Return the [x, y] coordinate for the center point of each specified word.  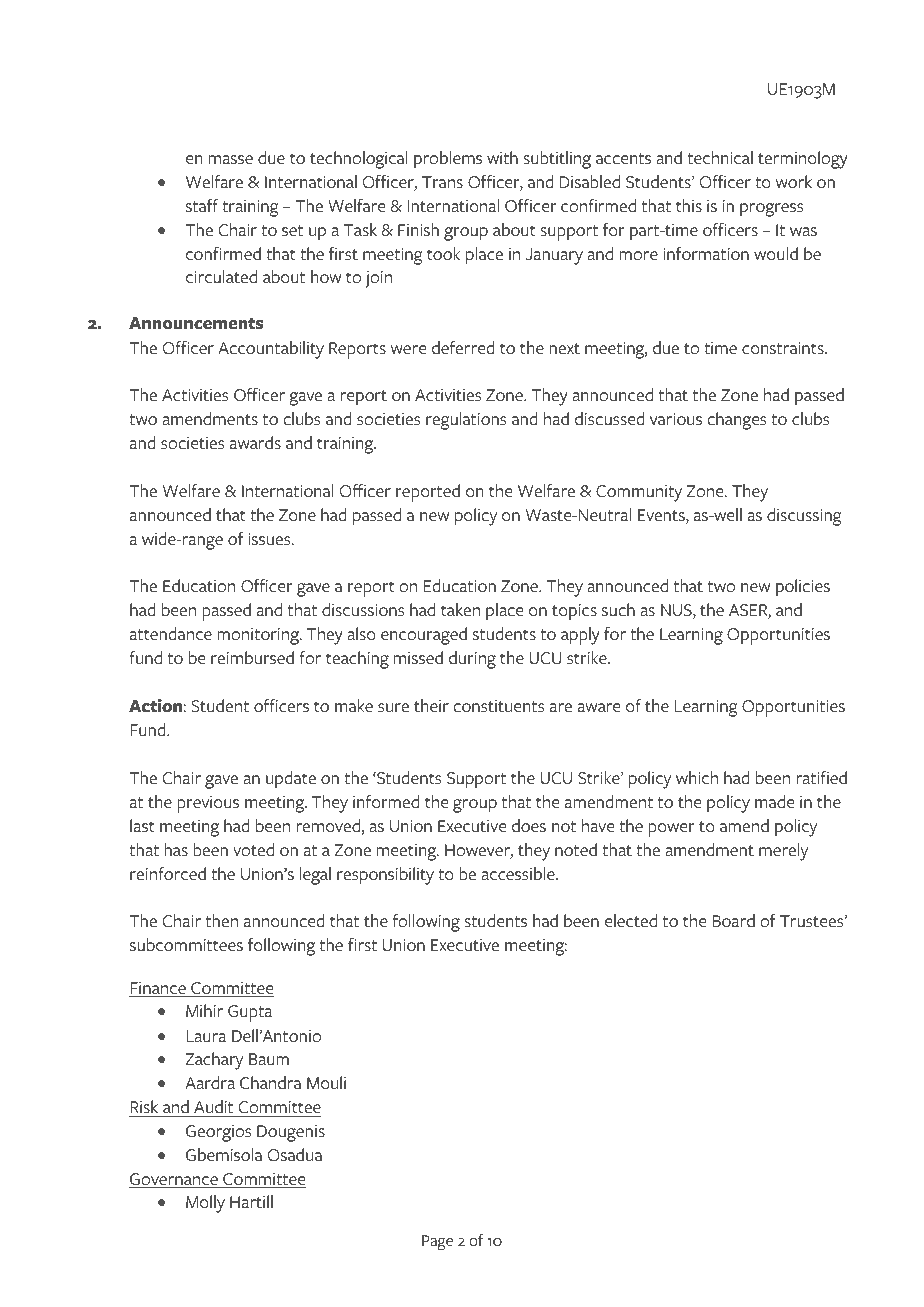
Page [437, 1243]
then [222, 921]
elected [631, 921]
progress [771, 210]
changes [736, 421]
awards [255, 443]
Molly [205, 1204]
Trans [442, 182]
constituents [498, 706]
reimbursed [252, 658]
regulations [466, 421]
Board [733, 921]
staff [202, 206]
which [697, 778]
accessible [519, 874]
